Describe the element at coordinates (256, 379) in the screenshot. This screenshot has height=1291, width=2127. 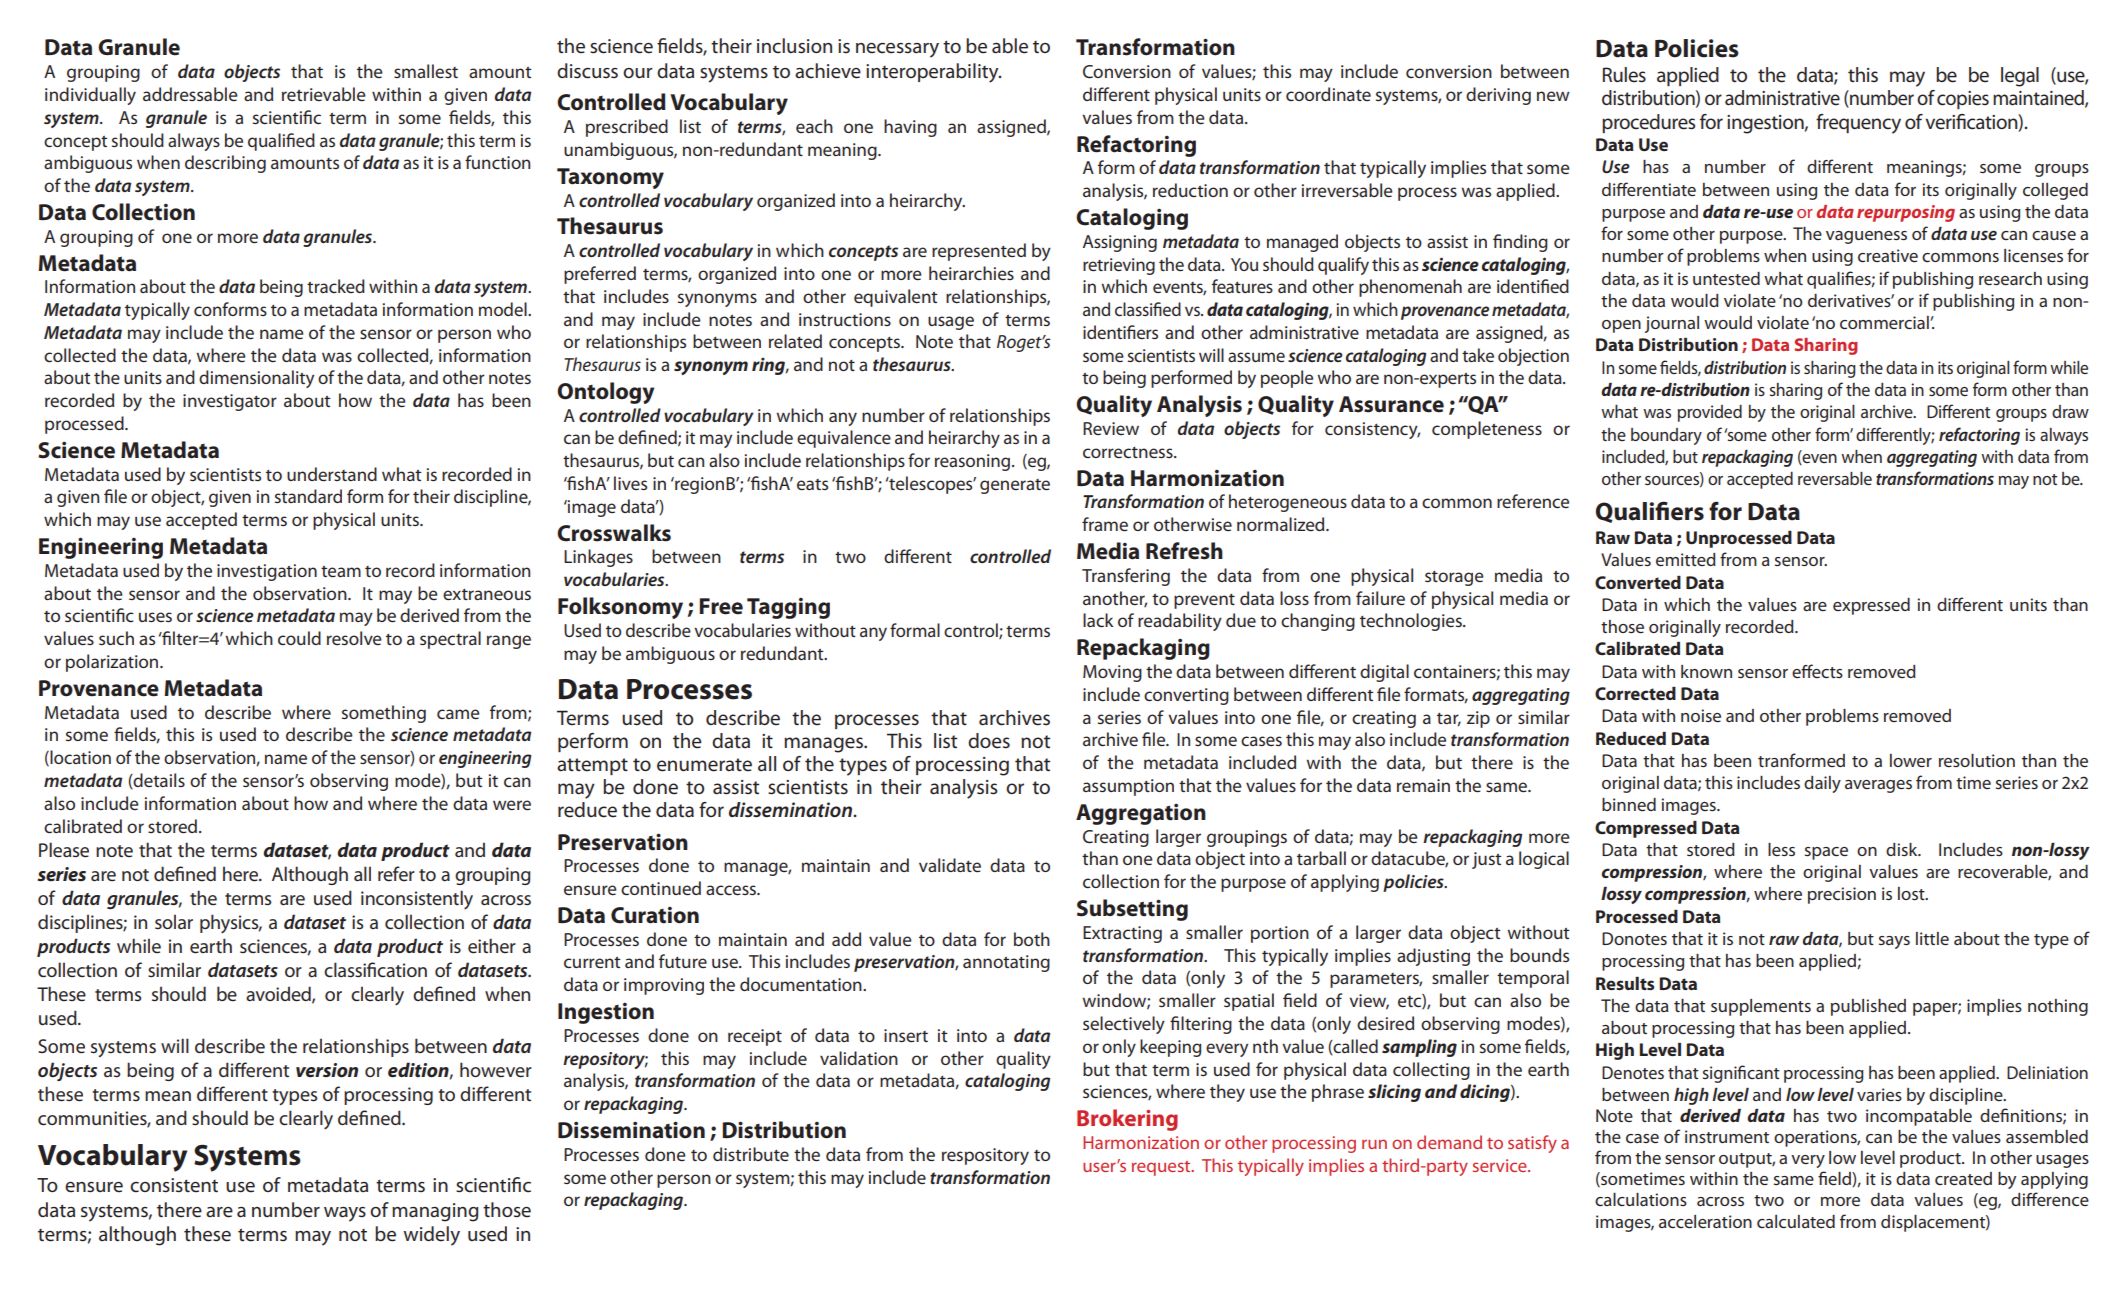
I see `dimensionality` at that location.
